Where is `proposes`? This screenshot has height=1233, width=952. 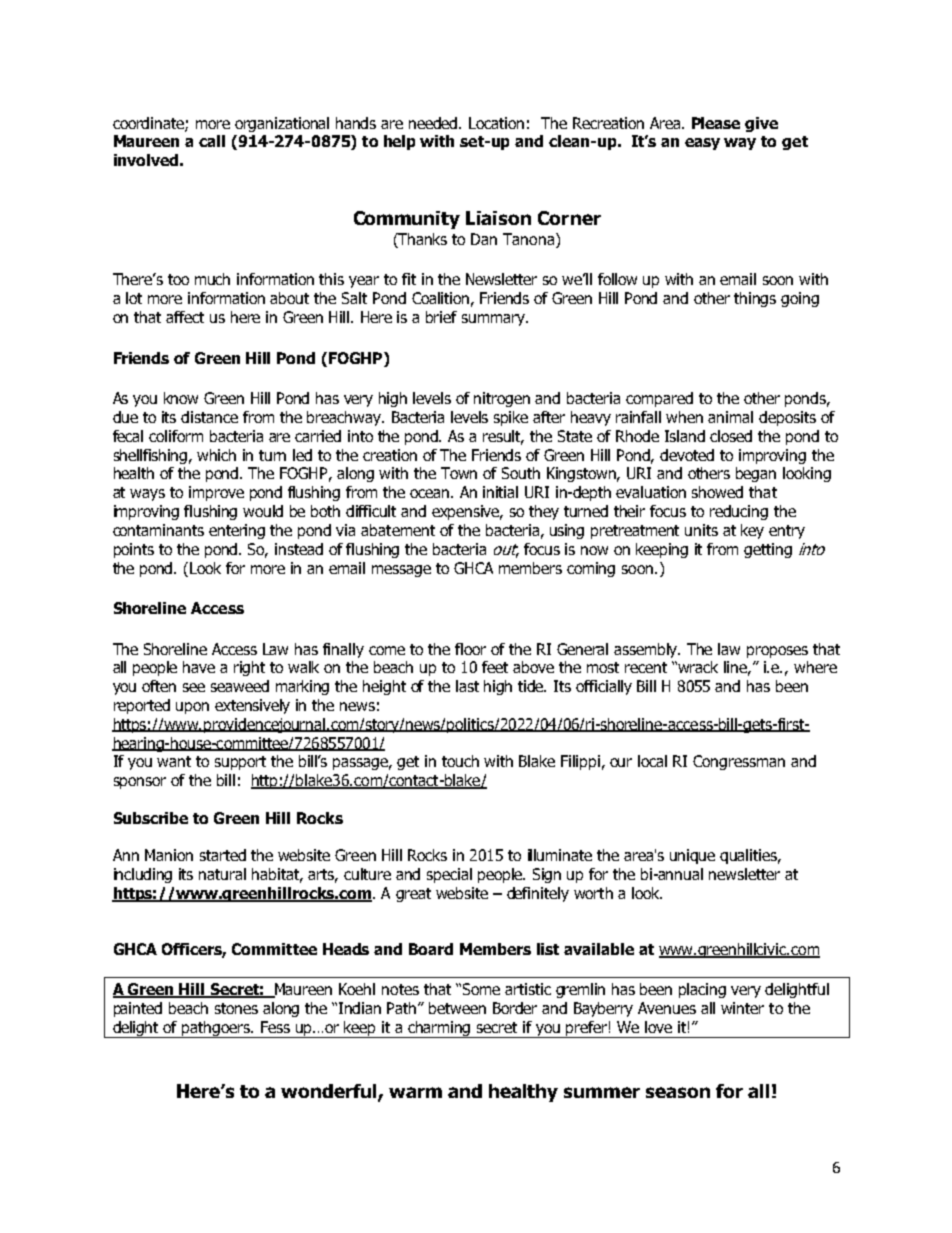
proposes is located at coordinates (777, 652).
